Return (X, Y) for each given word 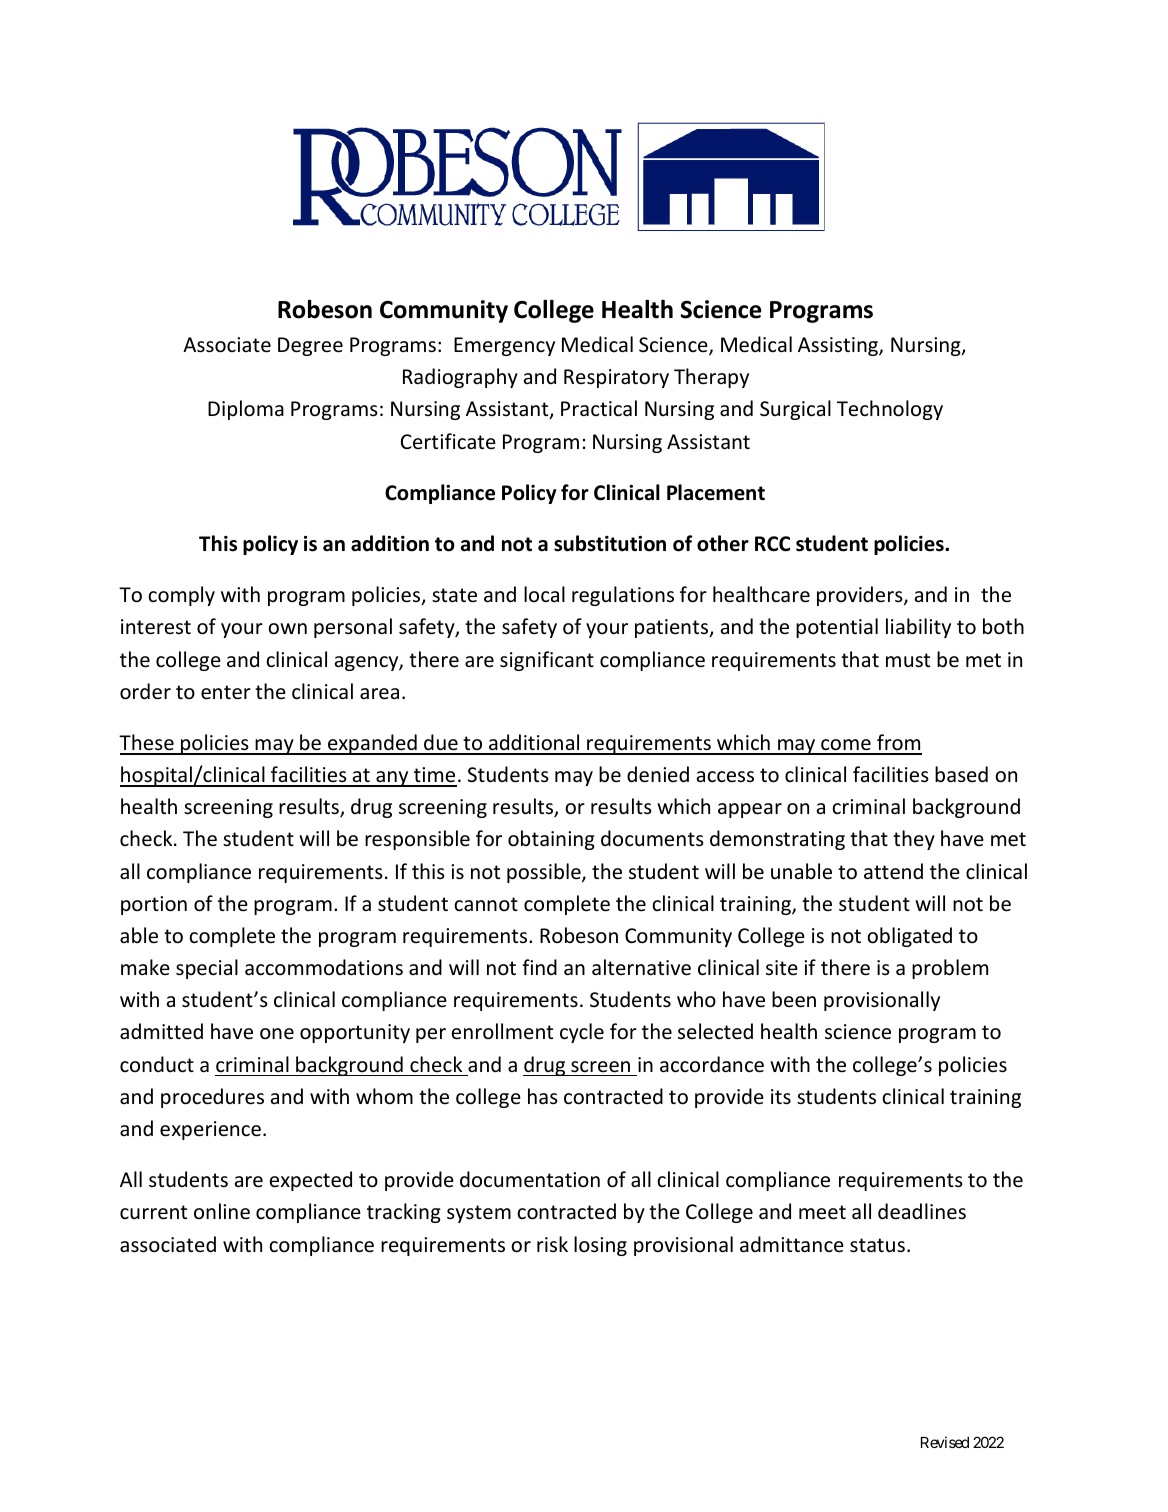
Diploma (246, 410)
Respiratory (616, 378)
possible (545, 873)
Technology (890, 410)
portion (154, 905)
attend (893, 871)
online (222, 1211)
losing (600, 1246)
